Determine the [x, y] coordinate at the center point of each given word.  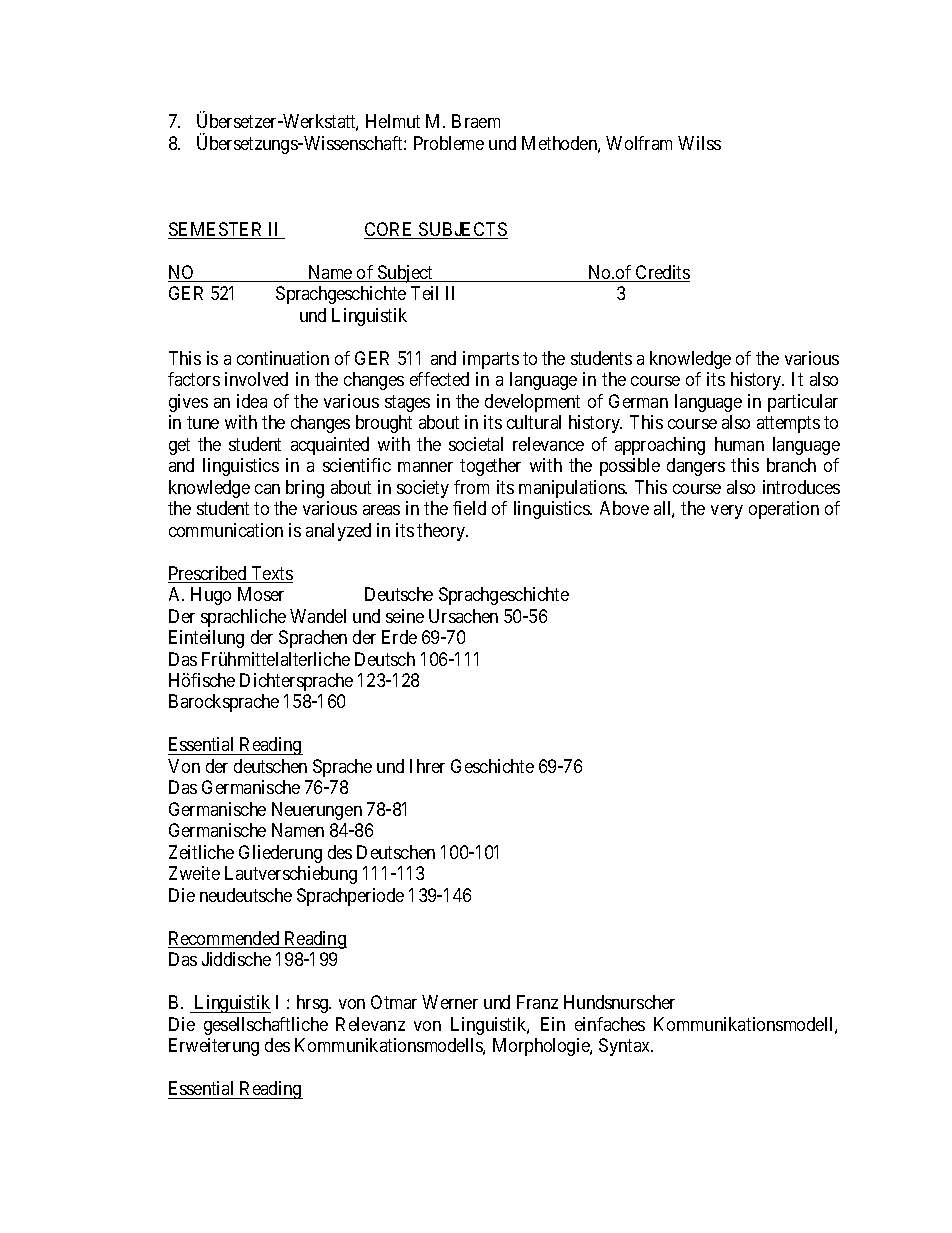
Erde [399, 637]
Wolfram [639, 143]
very [727, 512]
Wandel [318, 616]
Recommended [225, 939]
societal [476, 444]
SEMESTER [217, 230]
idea [252, 401]
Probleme [449, 143]
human [739, 444]
